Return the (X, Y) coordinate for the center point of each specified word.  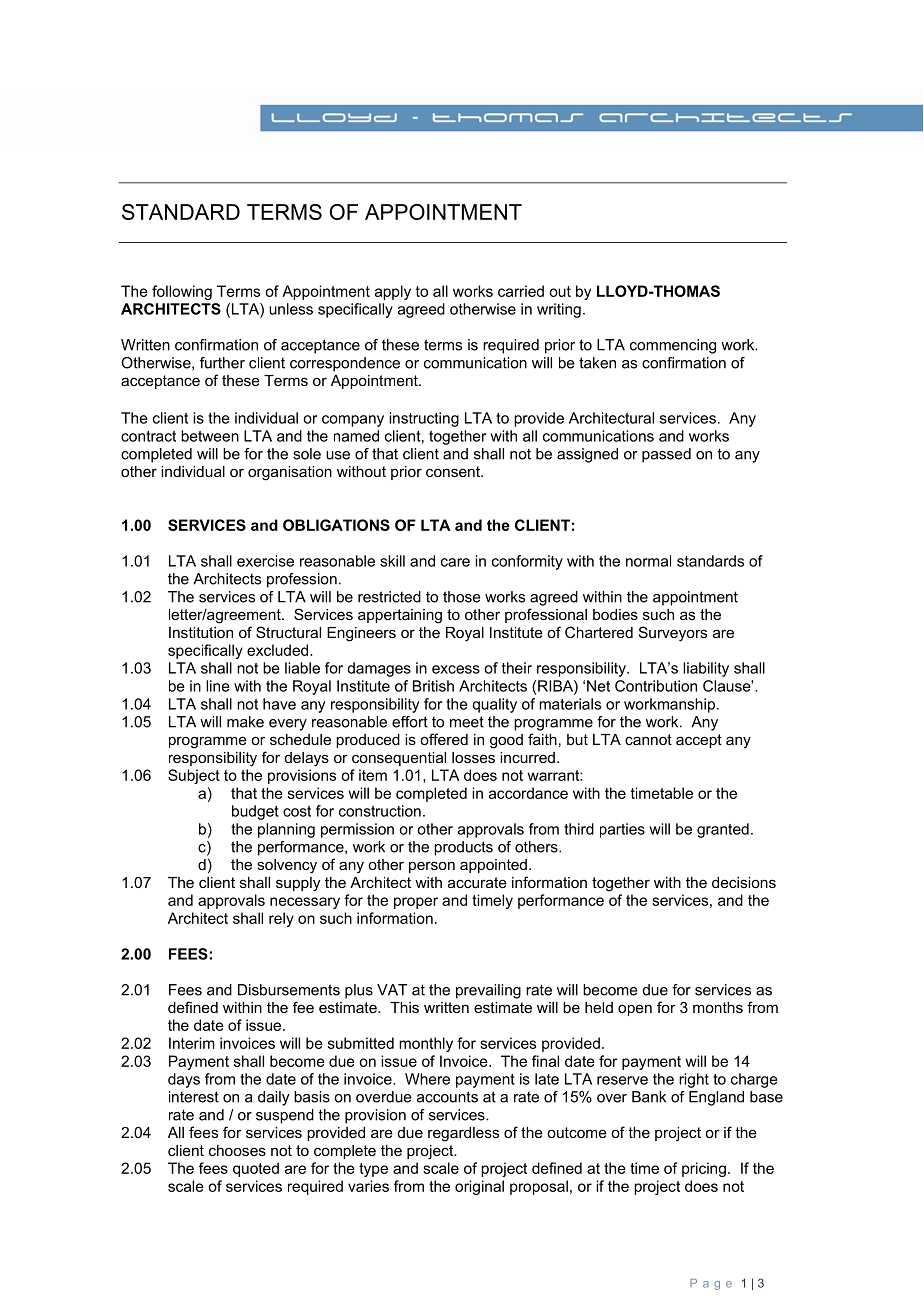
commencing (673, 346)
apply (393, 292)
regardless (463, 1134)
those (462, 597)
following (182, 292)
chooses (237, 1150)
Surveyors (673, 634)
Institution (201, 632)
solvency (287, 866)
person (432, 867)
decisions (744, 882)
